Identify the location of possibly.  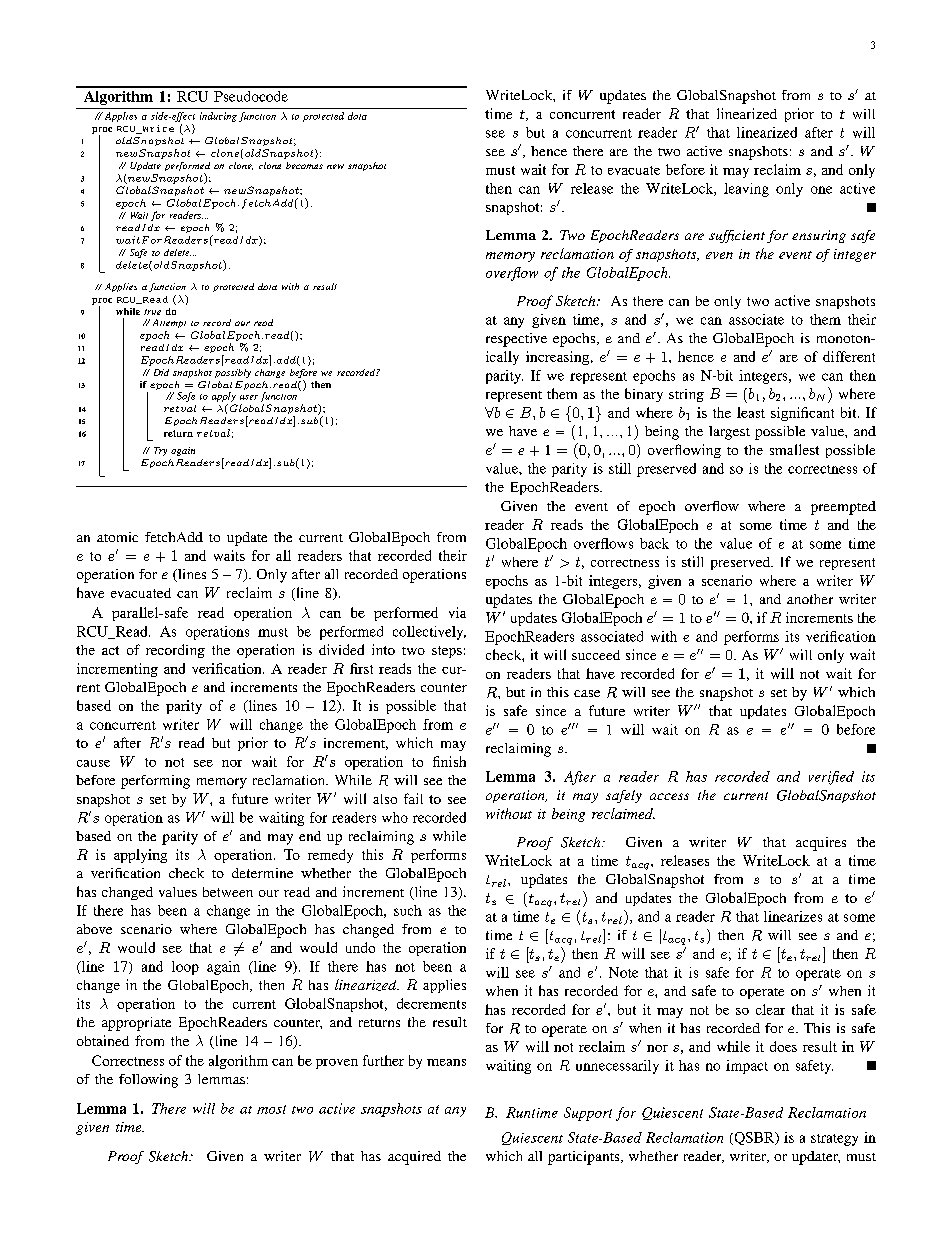
(233, 373).
